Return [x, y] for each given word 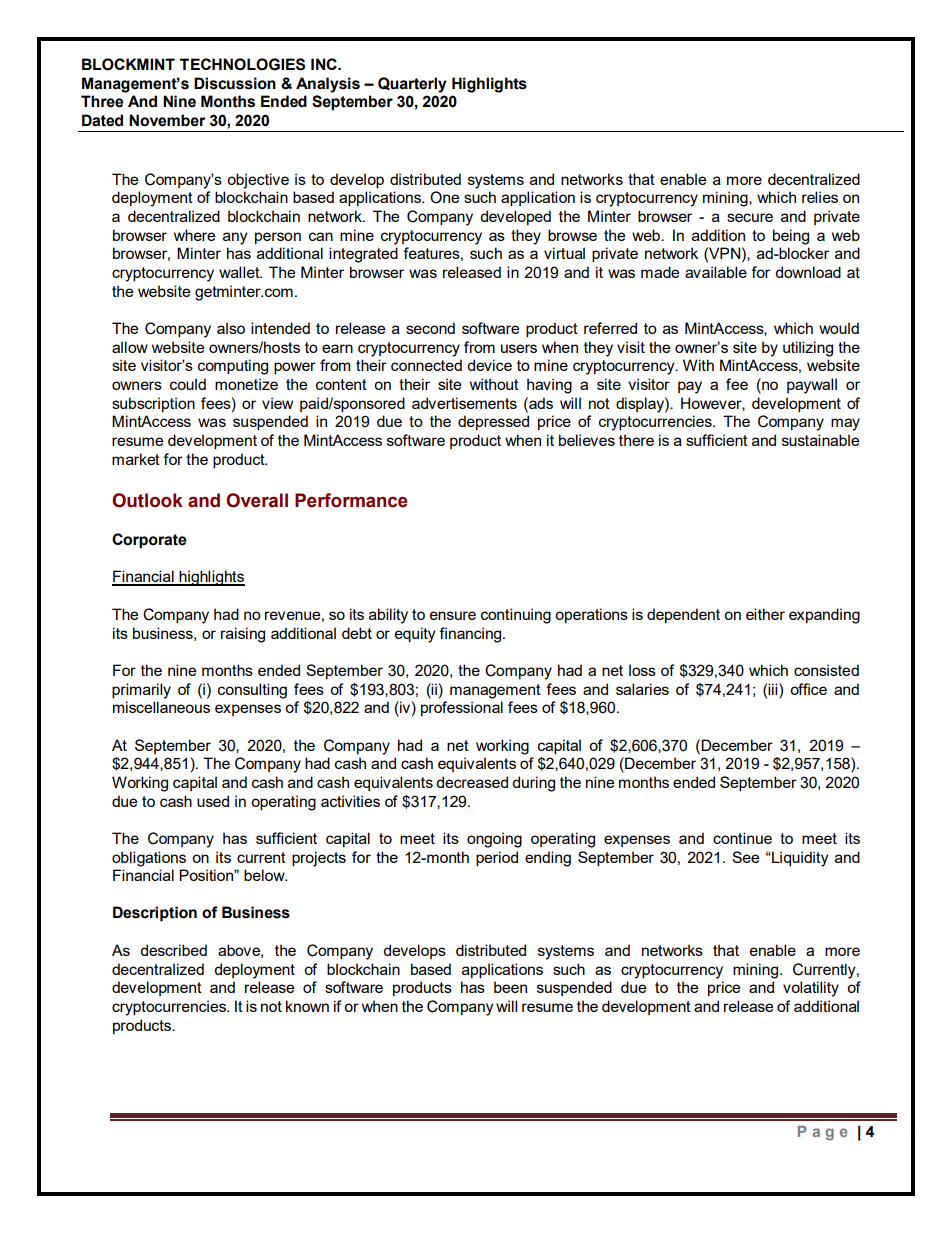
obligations [149, 859]
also [231, 328]
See [745, 857]
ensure [453, 615]
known [307, 1006]
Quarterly [412, 85]
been [510, 987]
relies [820, 197]
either [765, 614]
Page [823, 1133]
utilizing [808, 349]
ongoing [494, 840]
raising [243, 635]
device [489, 365]
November [167, 120]
